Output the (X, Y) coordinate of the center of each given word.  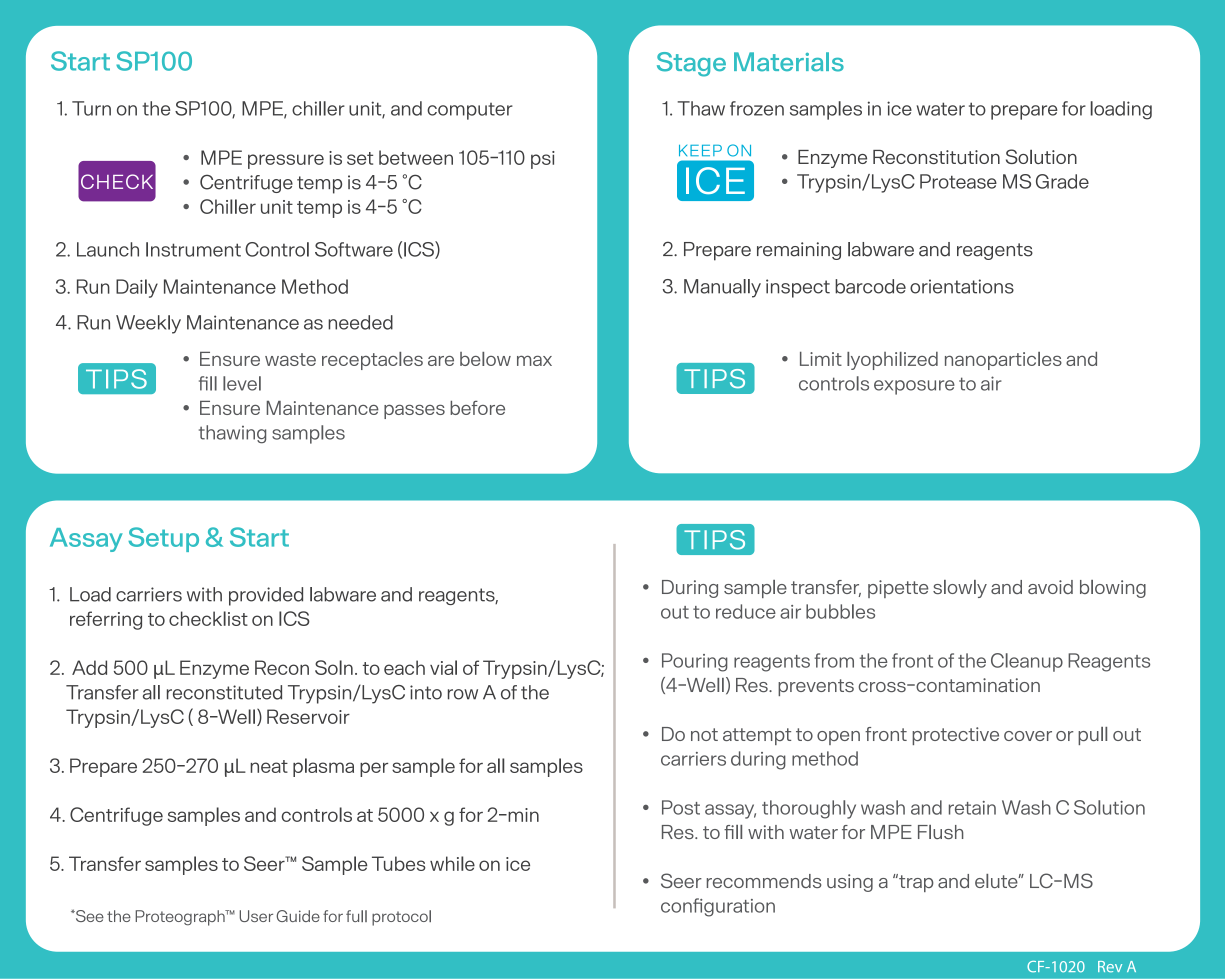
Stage (691, 64)
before (477, 408)
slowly (960, 589)
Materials (789, 62)
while (452, 863)
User (256, 916)
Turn (91, 108)
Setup (163, 539)
